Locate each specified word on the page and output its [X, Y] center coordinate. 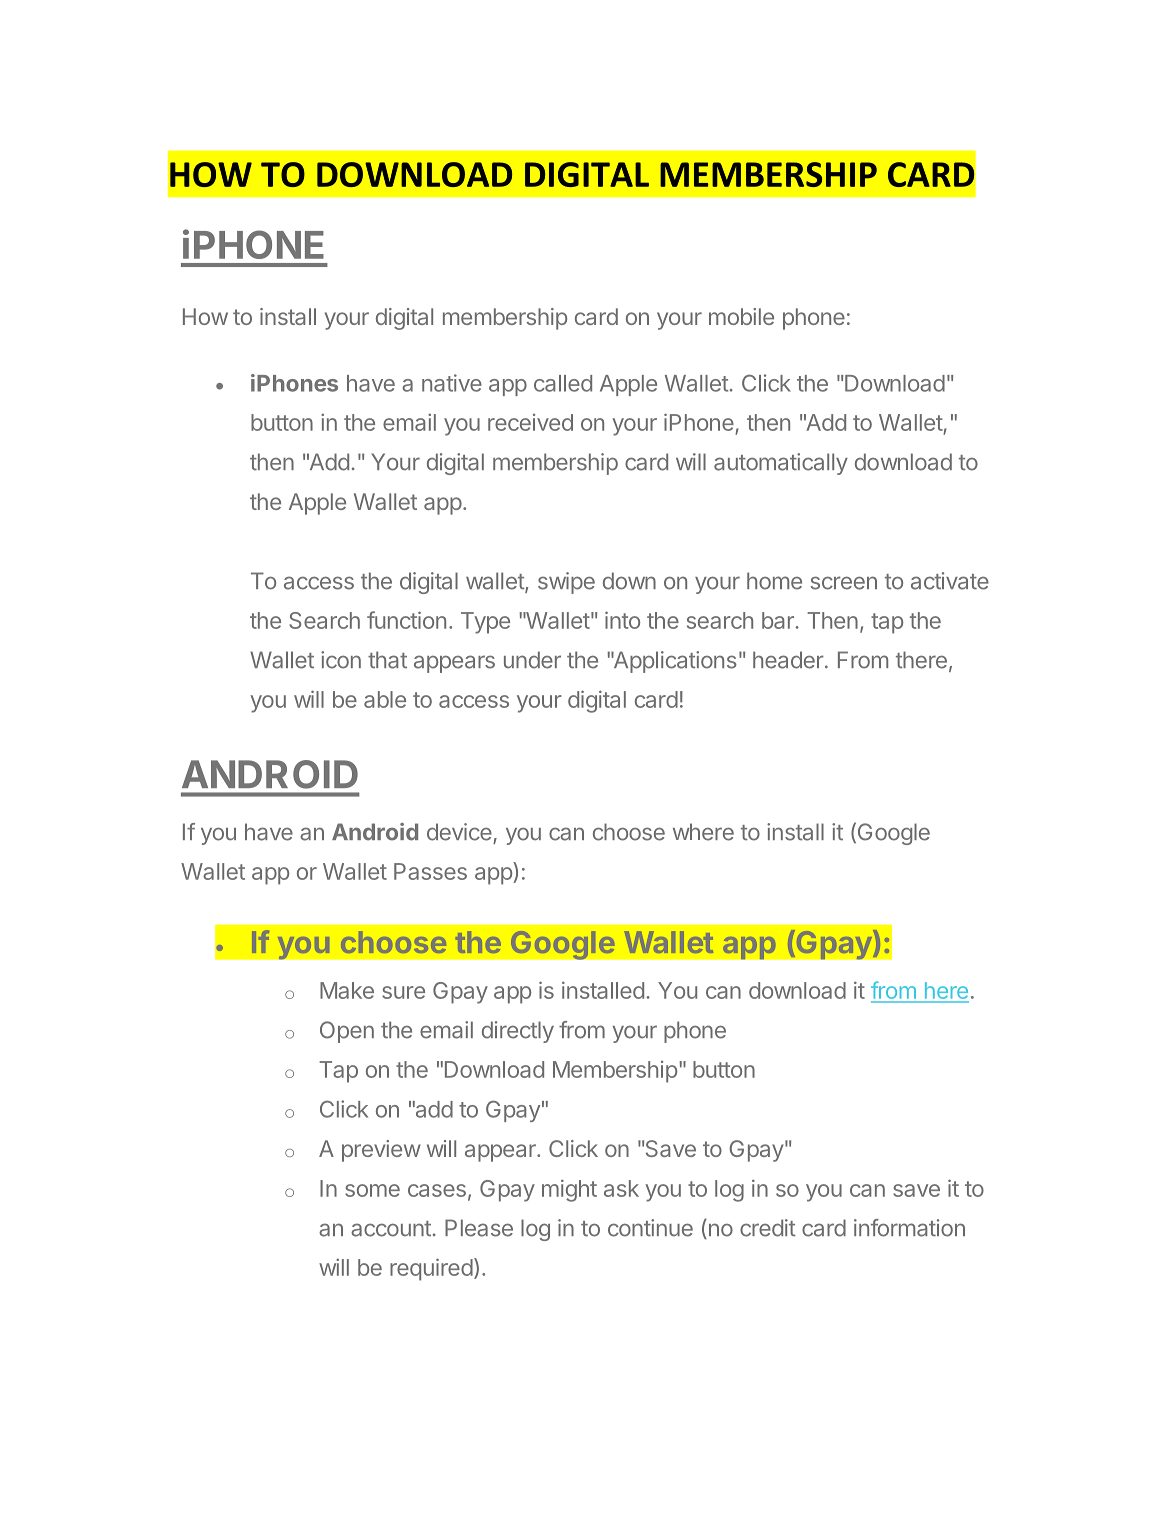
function [406, 620]
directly [518, 1032]
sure [403, 992]
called [563, 383]
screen [844, 583]
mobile [741, 316]
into [622, 620]
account [391, 1229]
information [909, 1228]
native [452, 383]
